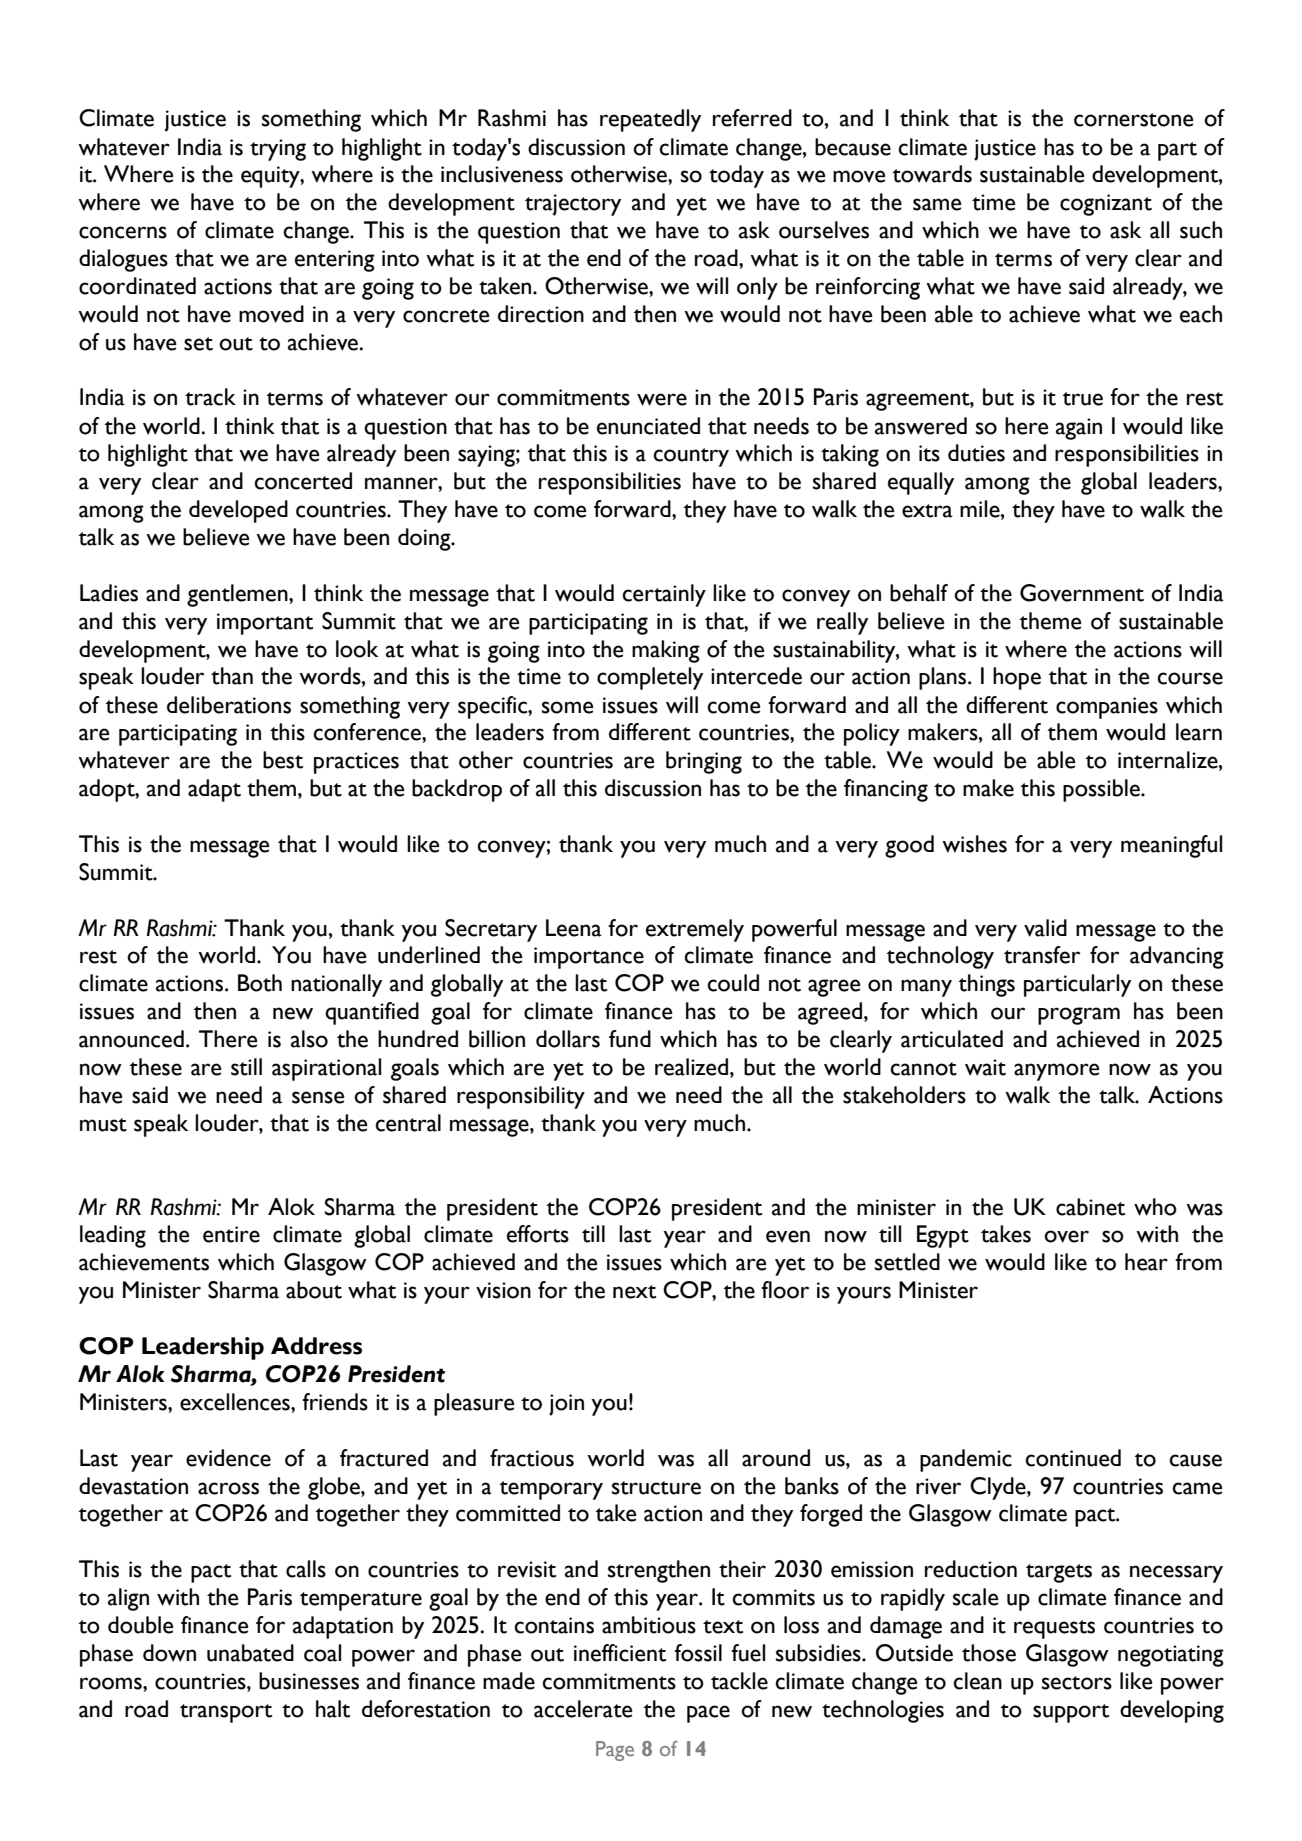 The height and width of the document is (1841, 1302). What do you see at coordinates (226, 1713) in the document?
I see `transport` at bounding box center [226, 1713].
